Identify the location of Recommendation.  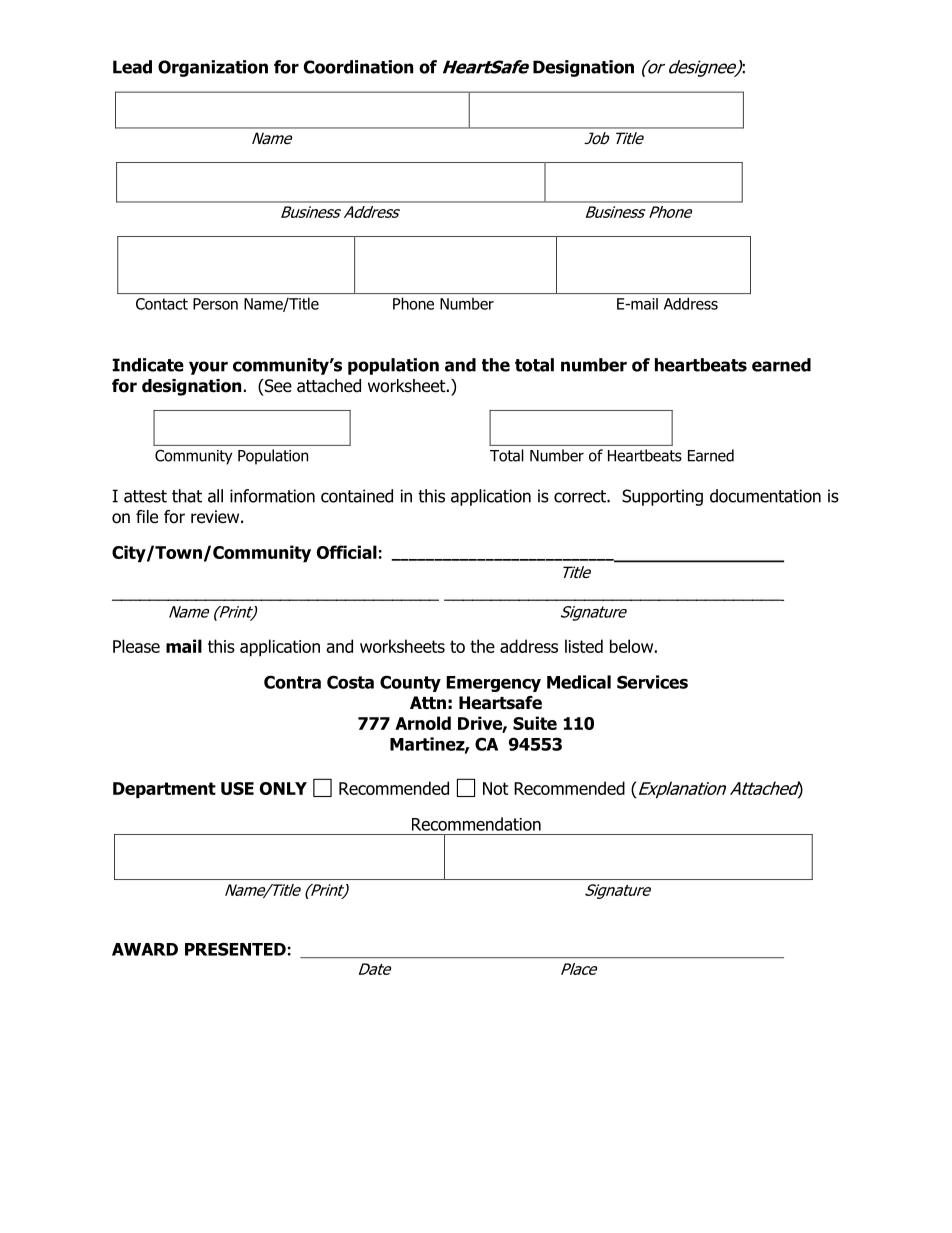
(476, 824).
